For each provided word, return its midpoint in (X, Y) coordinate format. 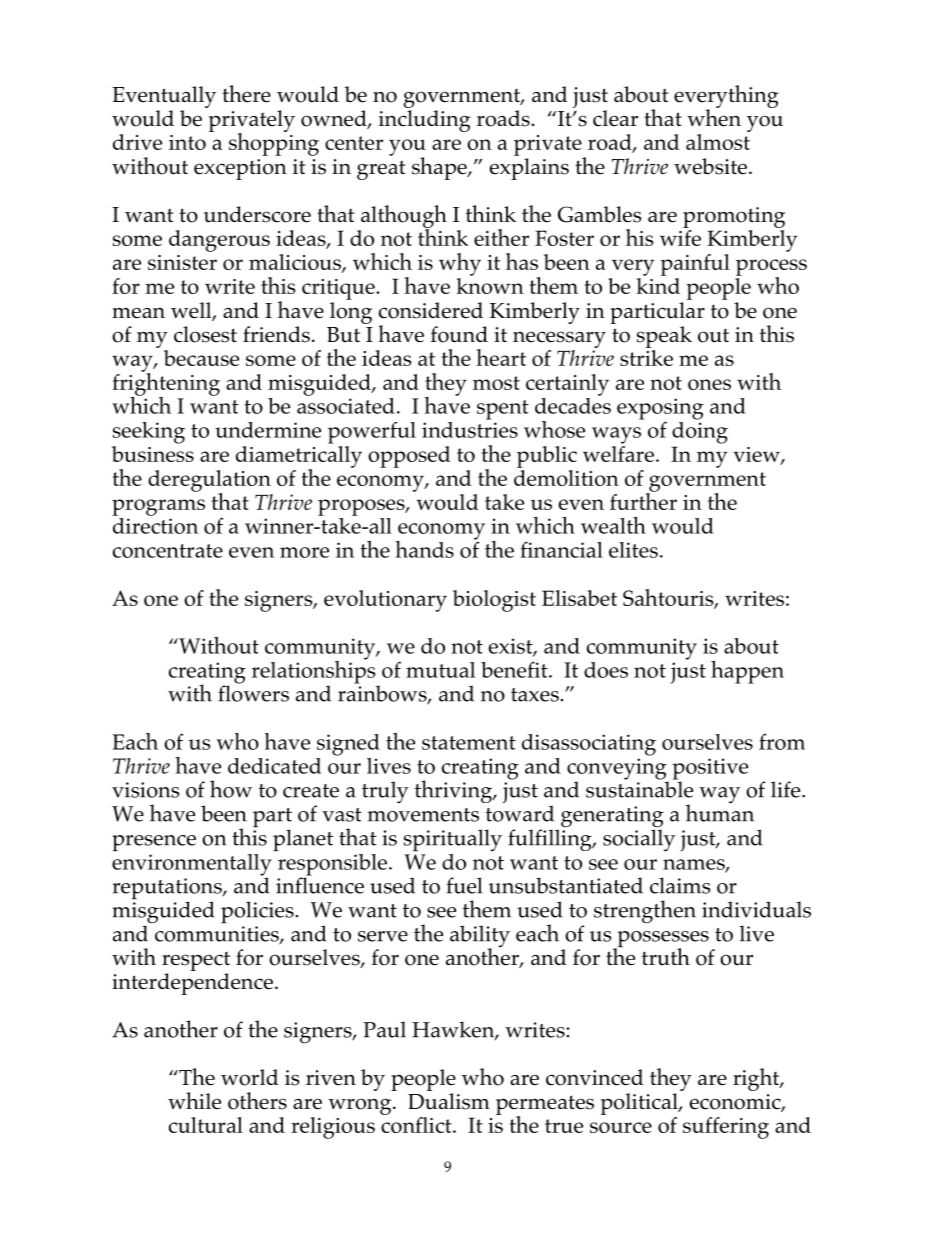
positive (710, 770)
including (424, 121)
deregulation (209, 482)
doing (700, 431)
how (231, 789)
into (187, 142)
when (714, 117)
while (194, 1101)
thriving (455, 791)
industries (470, 428)
